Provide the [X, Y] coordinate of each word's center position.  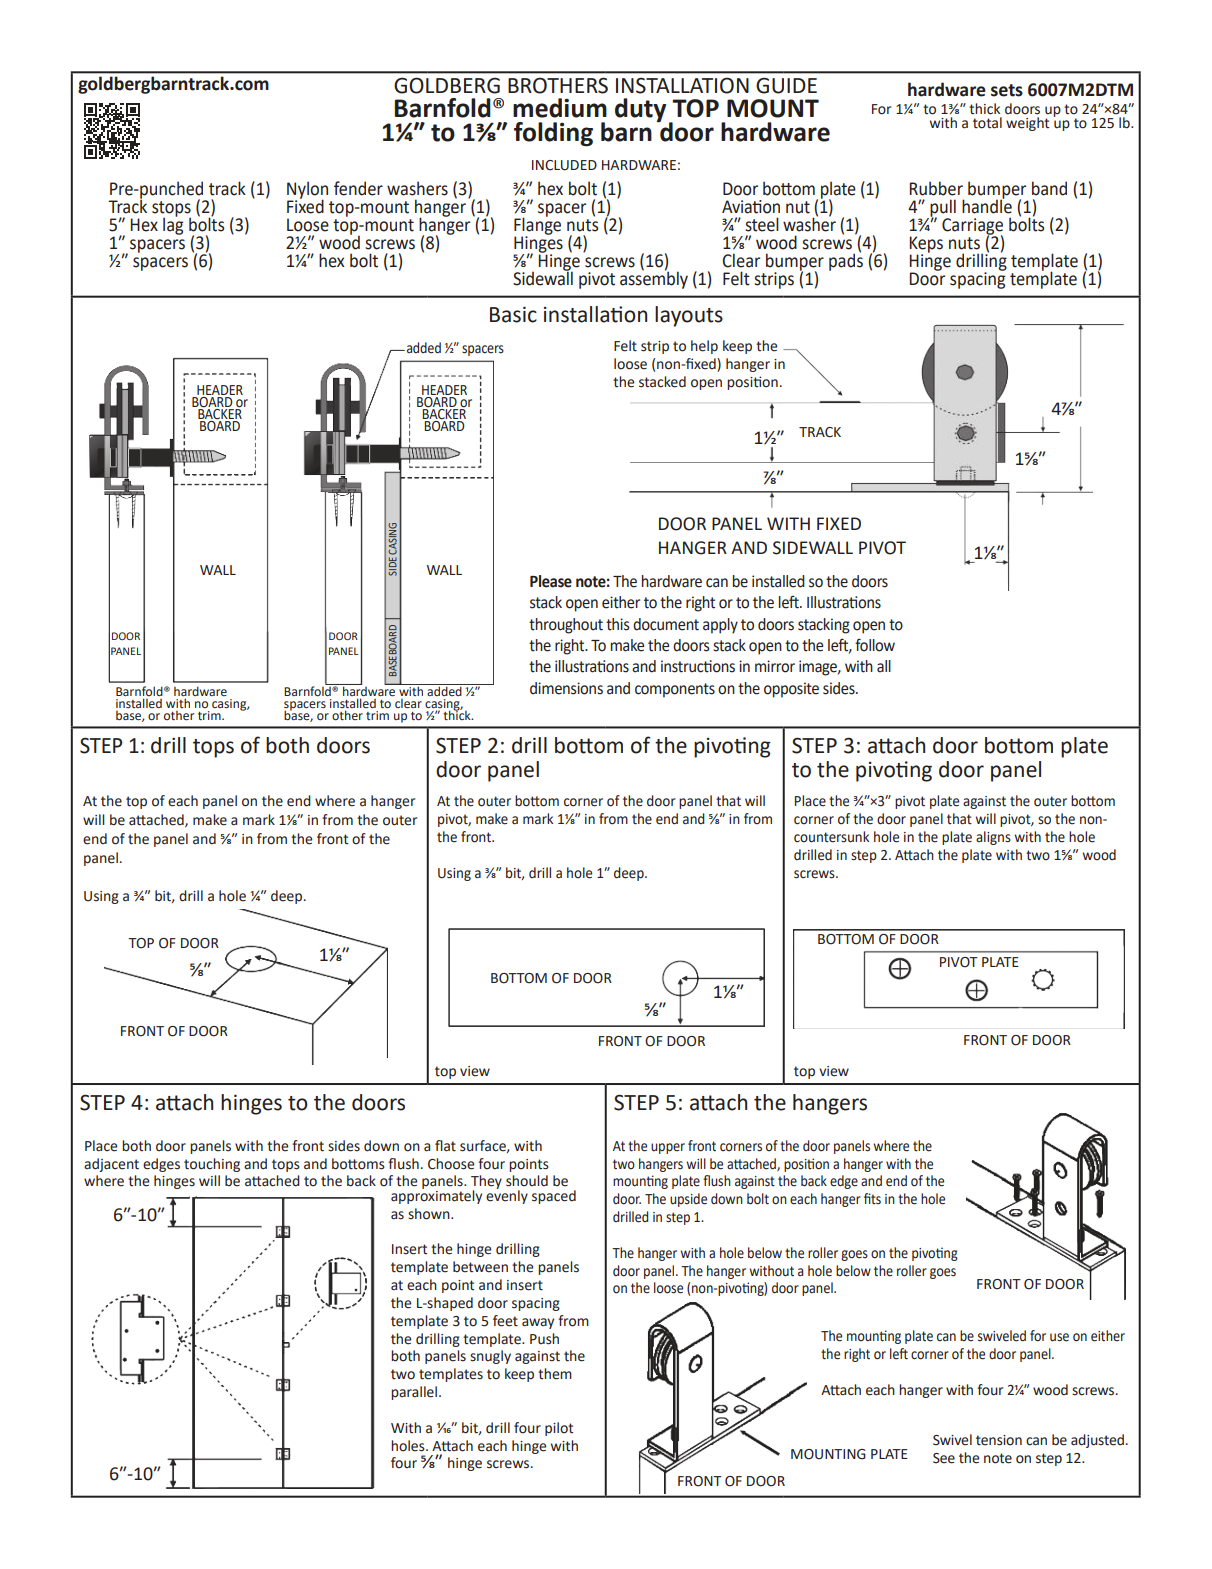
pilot [559, 1429]
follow [875, 645]
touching [212, 1165]
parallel [414, 1393]
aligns [993, 838]
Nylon [307, 191]
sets [1007, 90]
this [618, 624]
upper [668, 1148]
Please [551, 581]
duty [640, 110]
